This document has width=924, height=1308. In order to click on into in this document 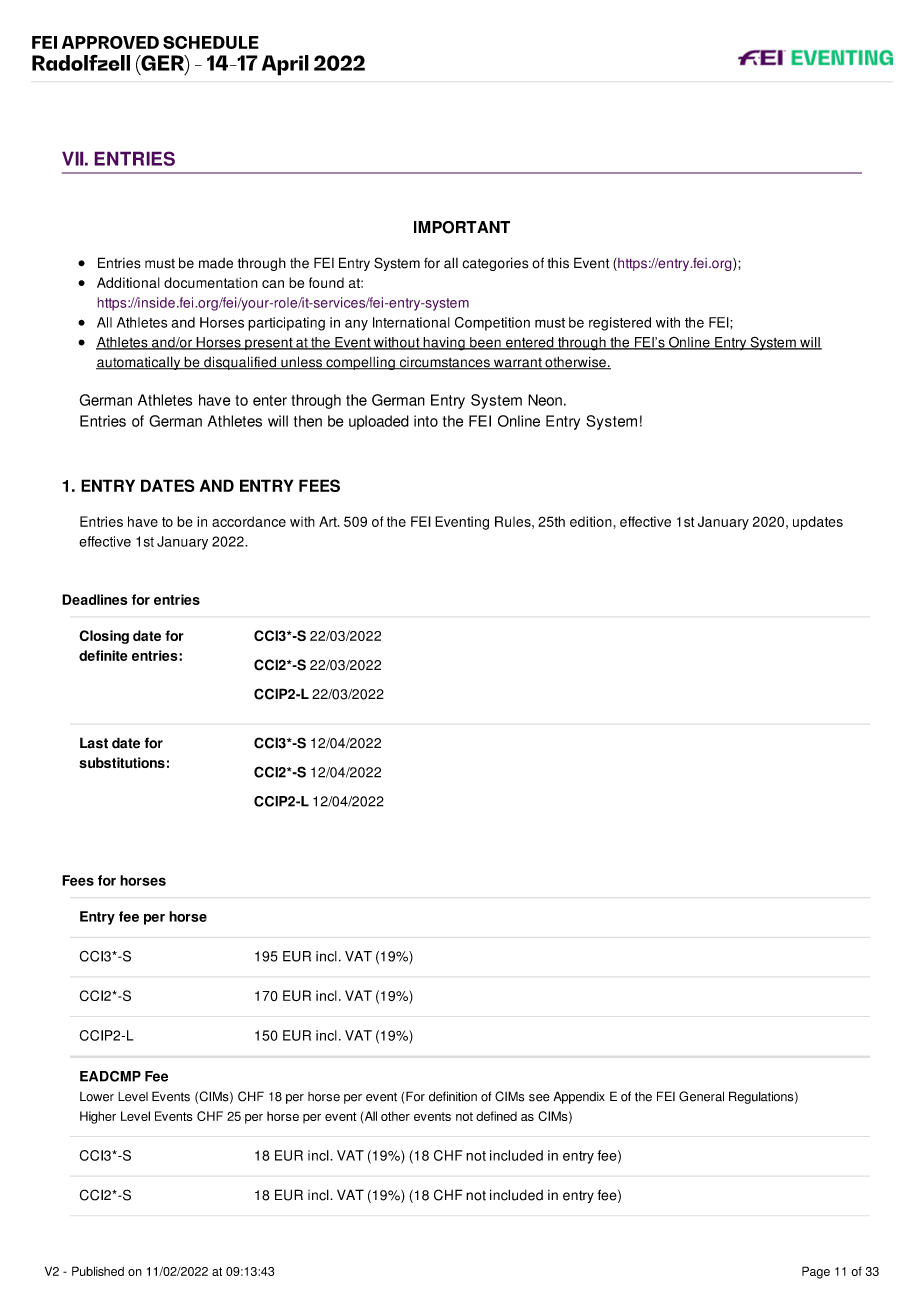, I will do `click(426, 421)`.
